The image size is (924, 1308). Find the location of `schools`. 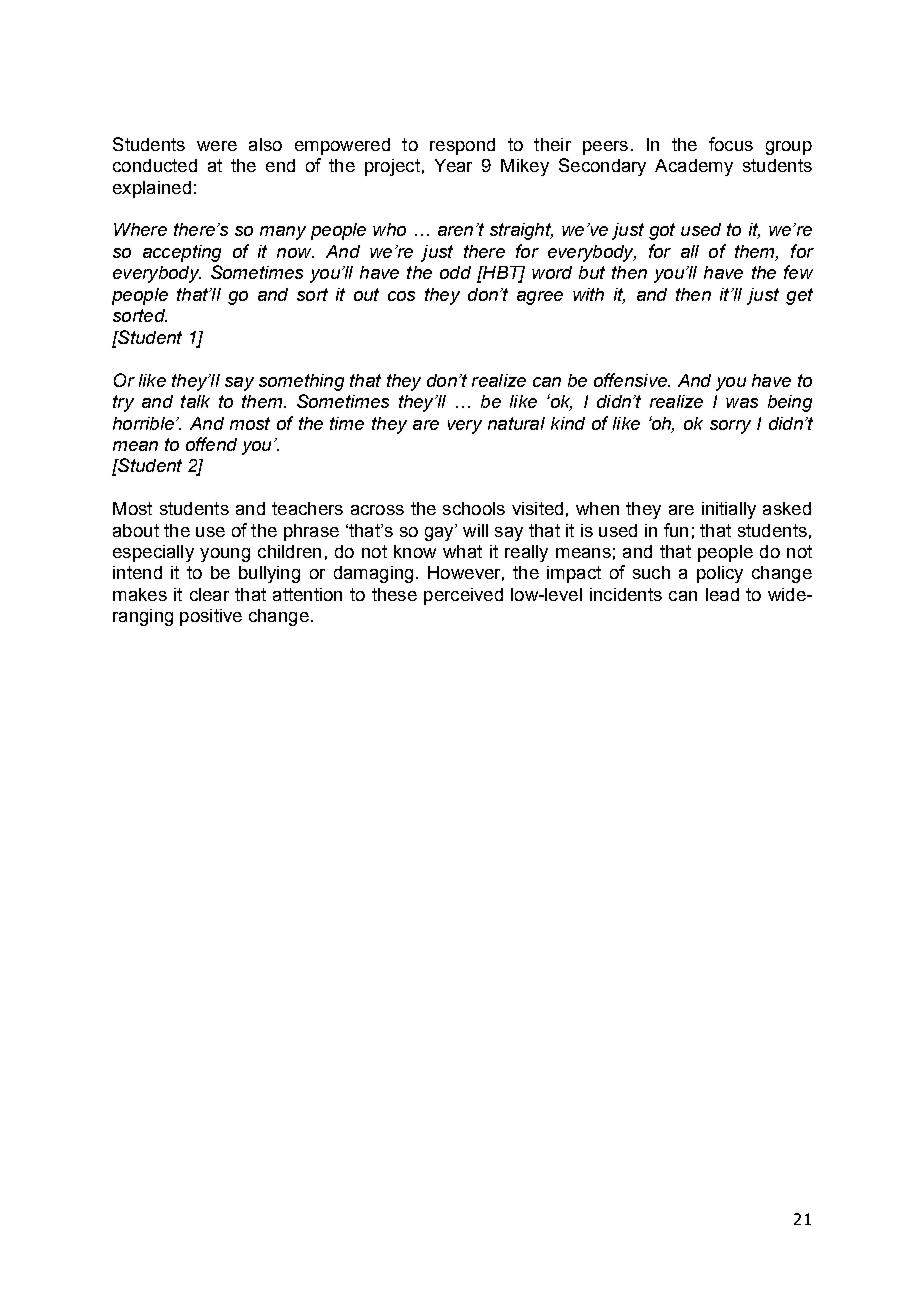

schools is located at coordinates (474, 508).
